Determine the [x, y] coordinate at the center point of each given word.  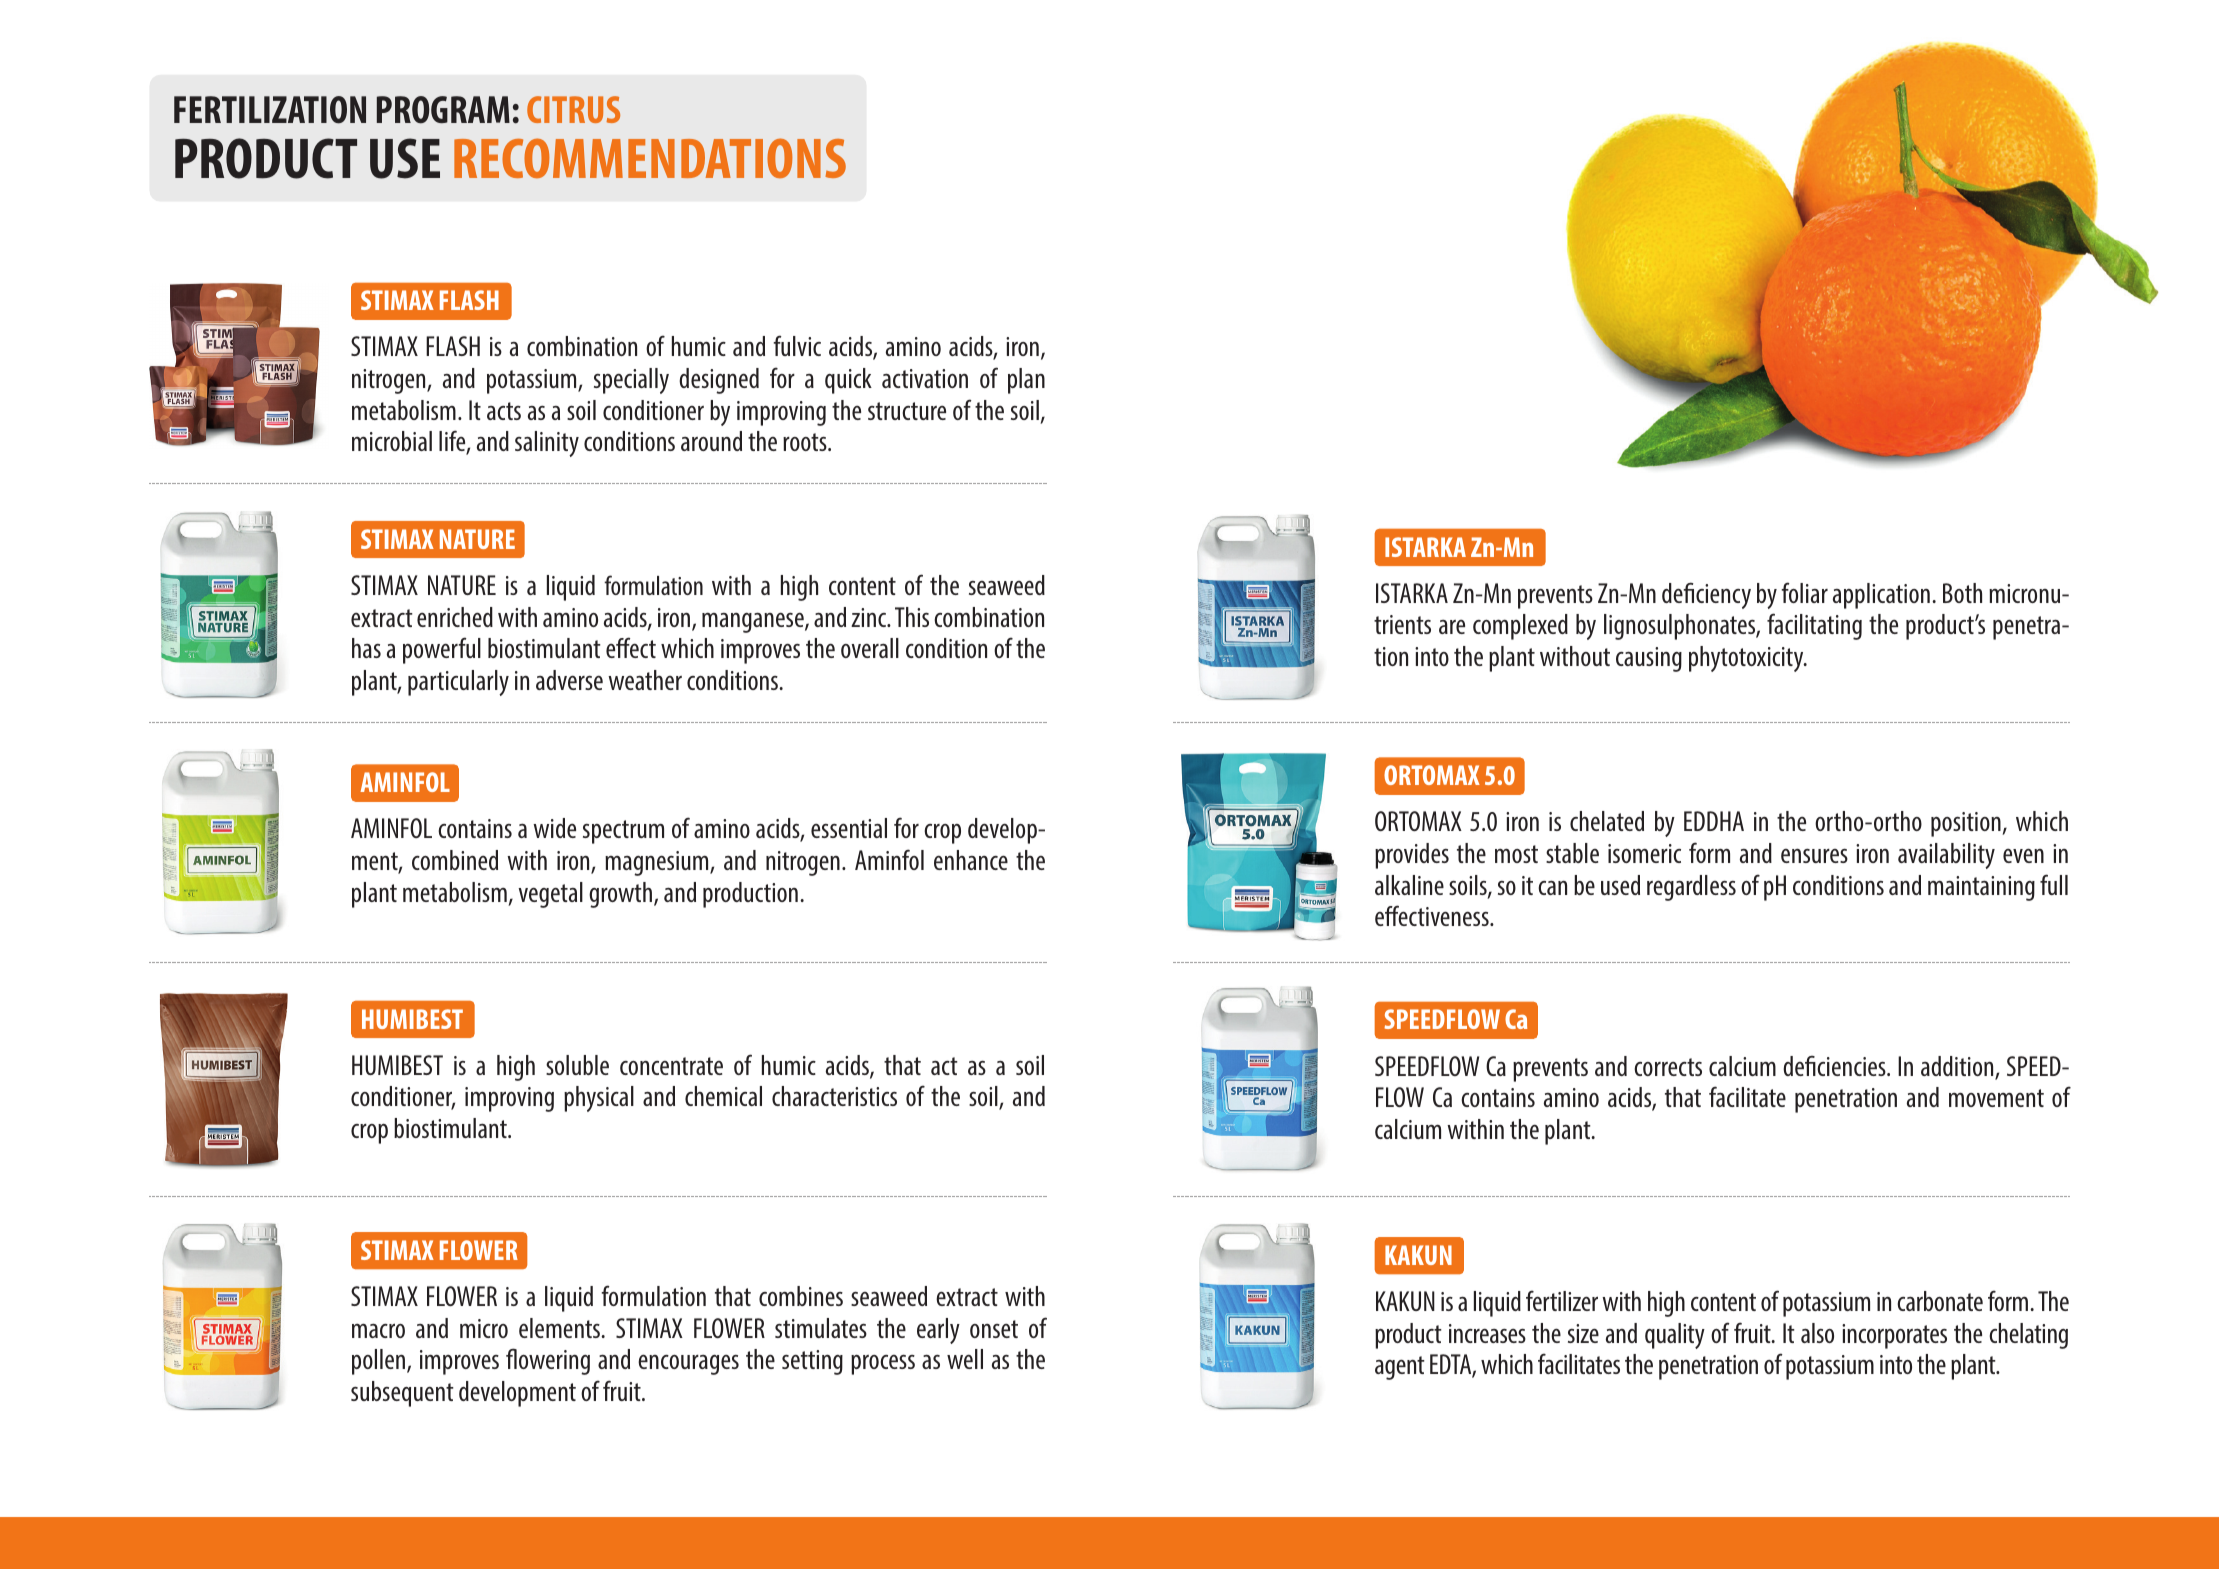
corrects [1668, 1067]
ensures [1814, 855]
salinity [547, 444]
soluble [577, 1065]
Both [1962, 593]
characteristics [834, 1096]
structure [907, 411]
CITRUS [573, 109]
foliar [1804, 592]
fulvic [797, 345]
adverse [569, 680]
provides [1412, 856]
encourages [688, 1364]
